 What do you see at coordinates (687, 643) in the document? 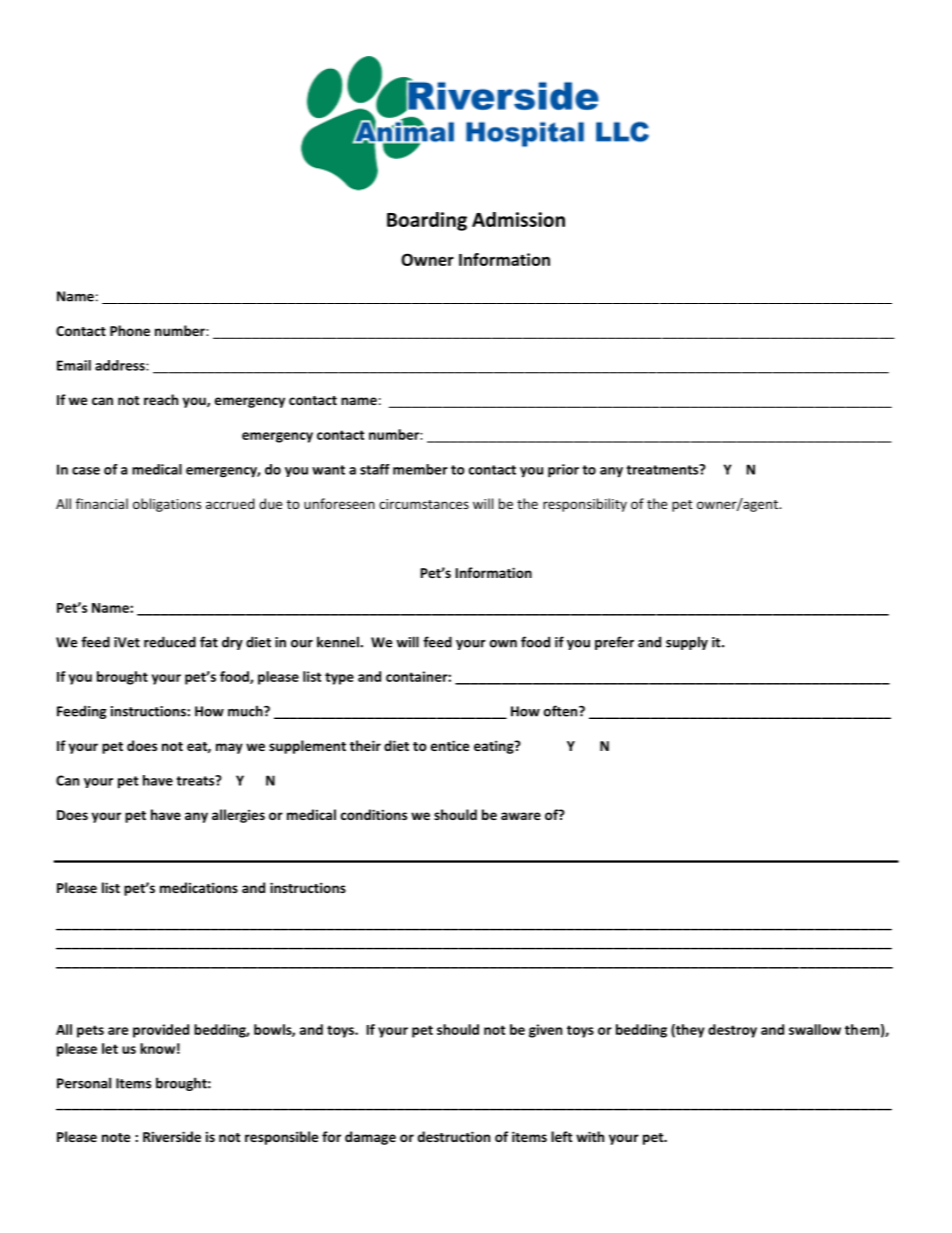
I see `supply` at bounding box center [687, 643].
